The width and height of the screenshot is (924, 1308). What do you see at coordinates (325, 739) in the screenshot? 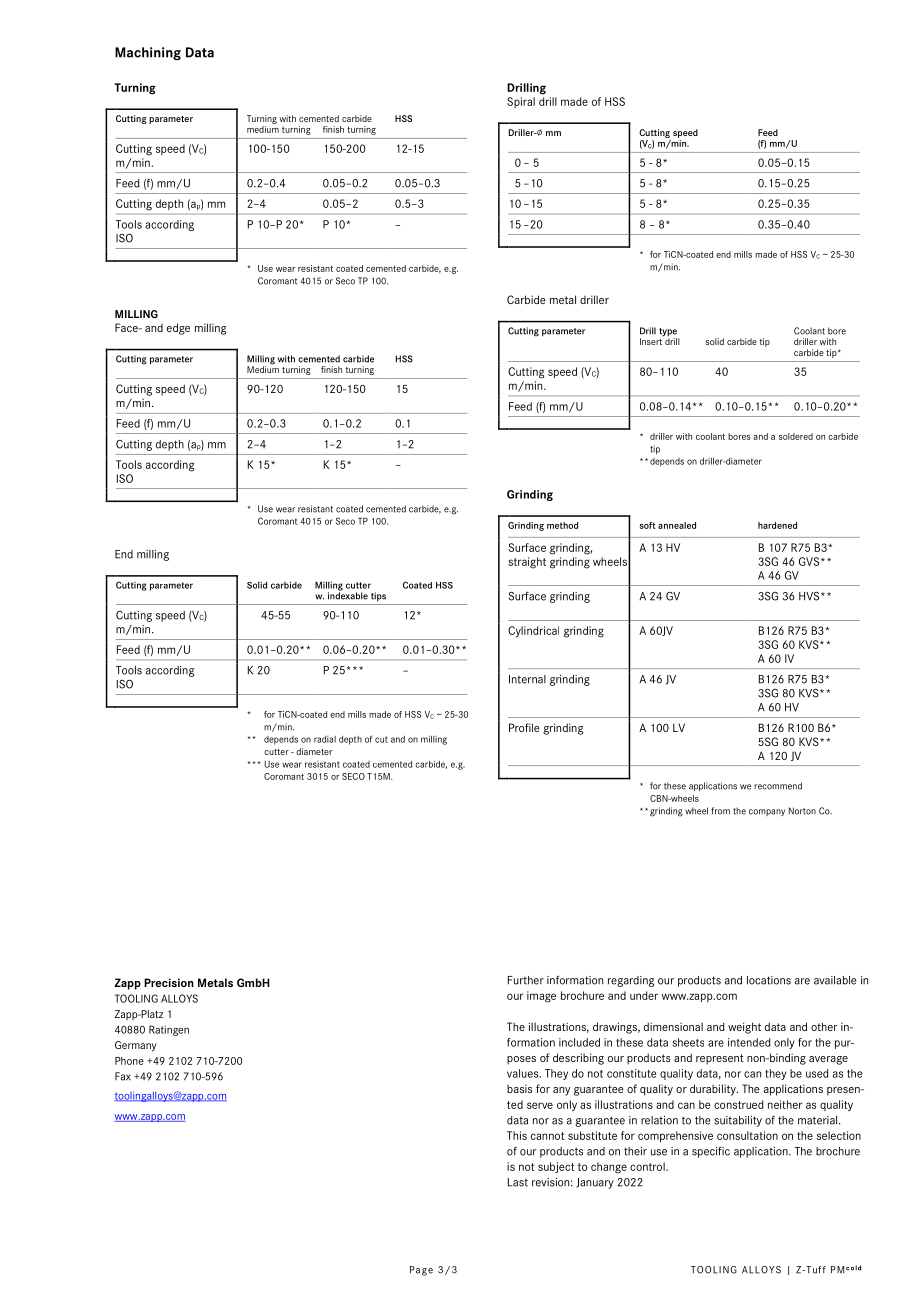
I see `radial` at bounding box center [325, 739].
